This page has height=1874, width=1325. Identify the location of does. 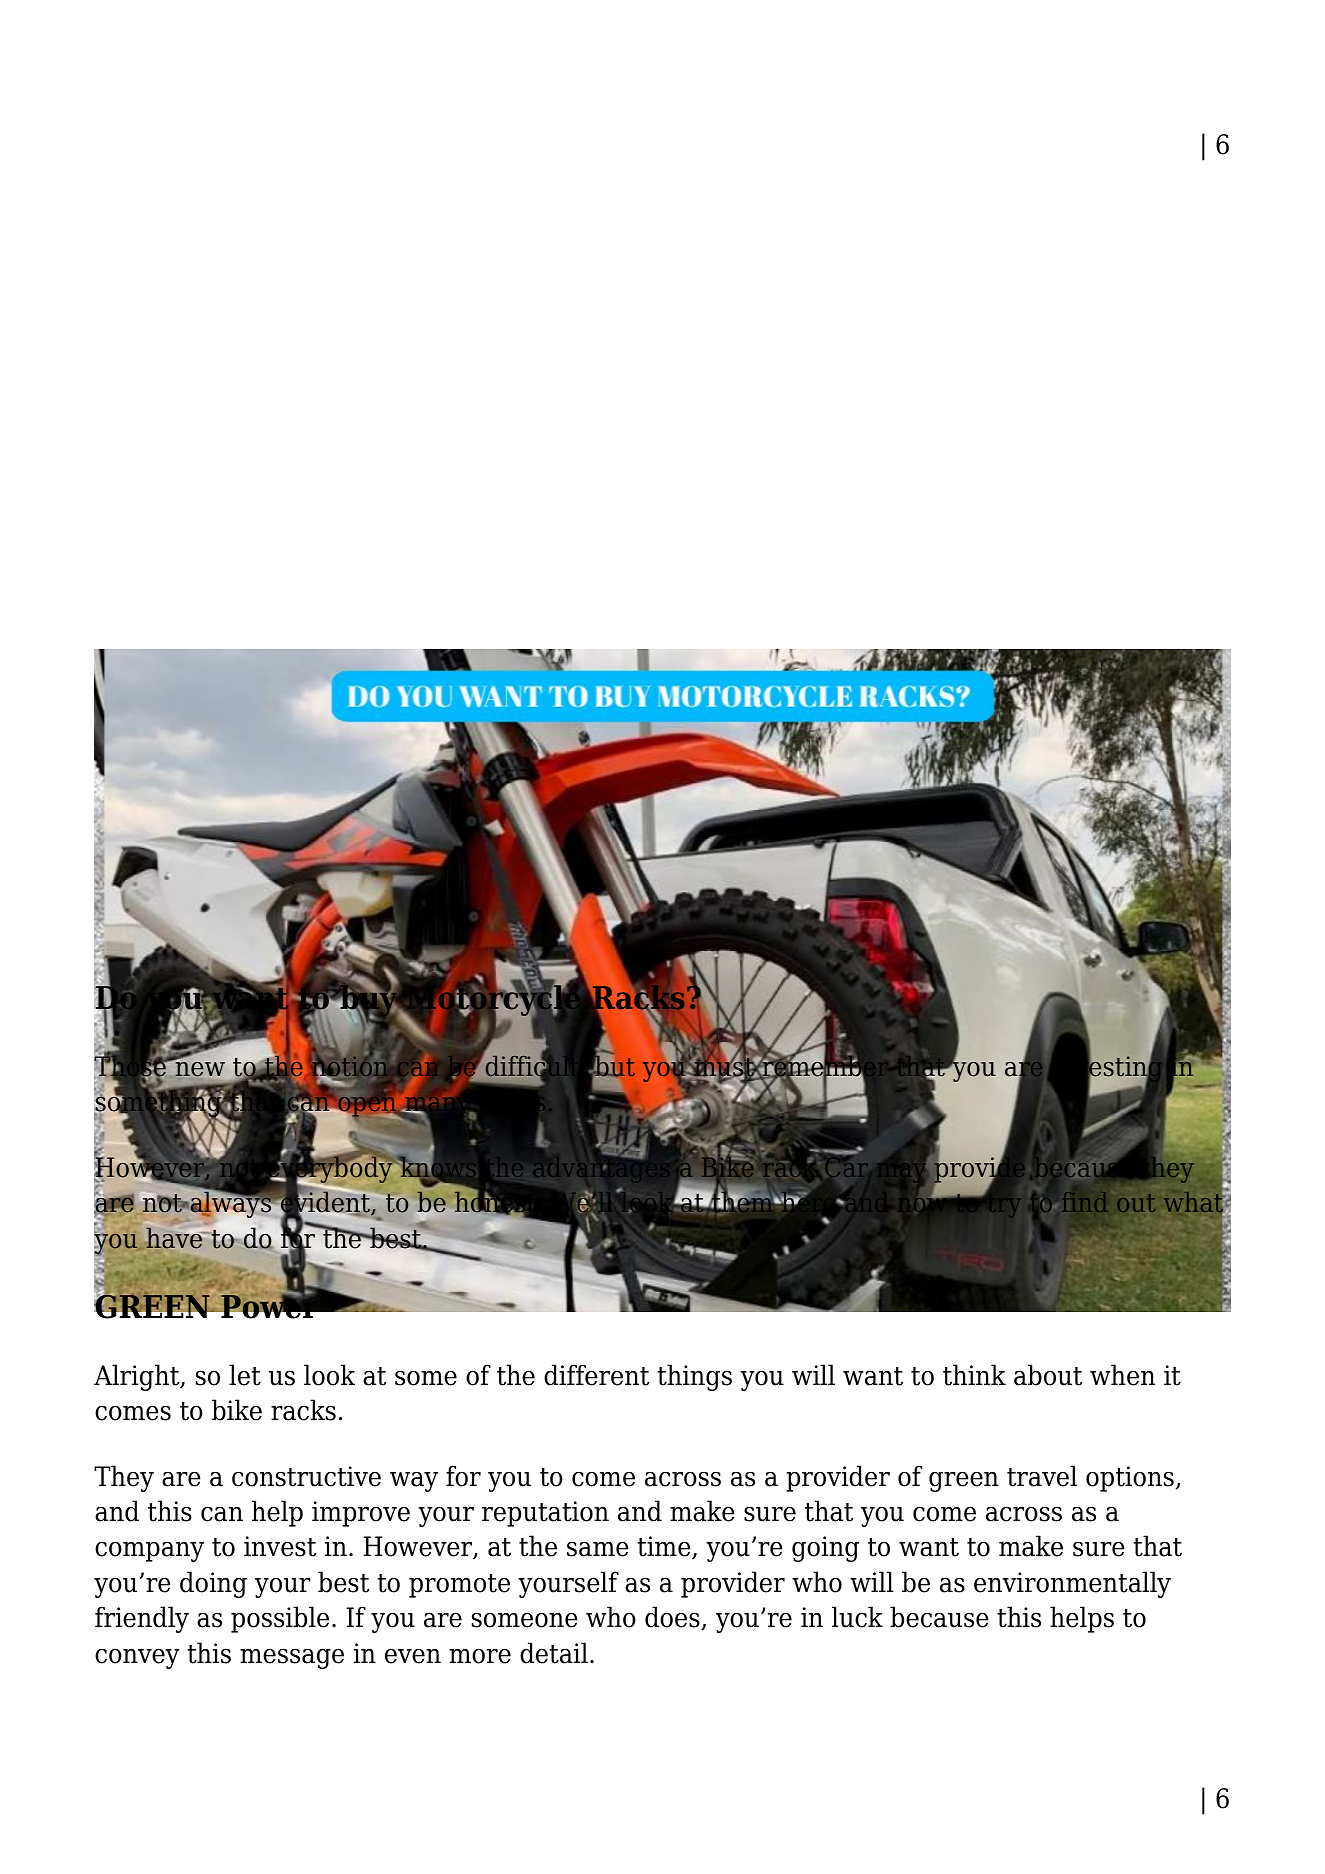
(673, 1618).
